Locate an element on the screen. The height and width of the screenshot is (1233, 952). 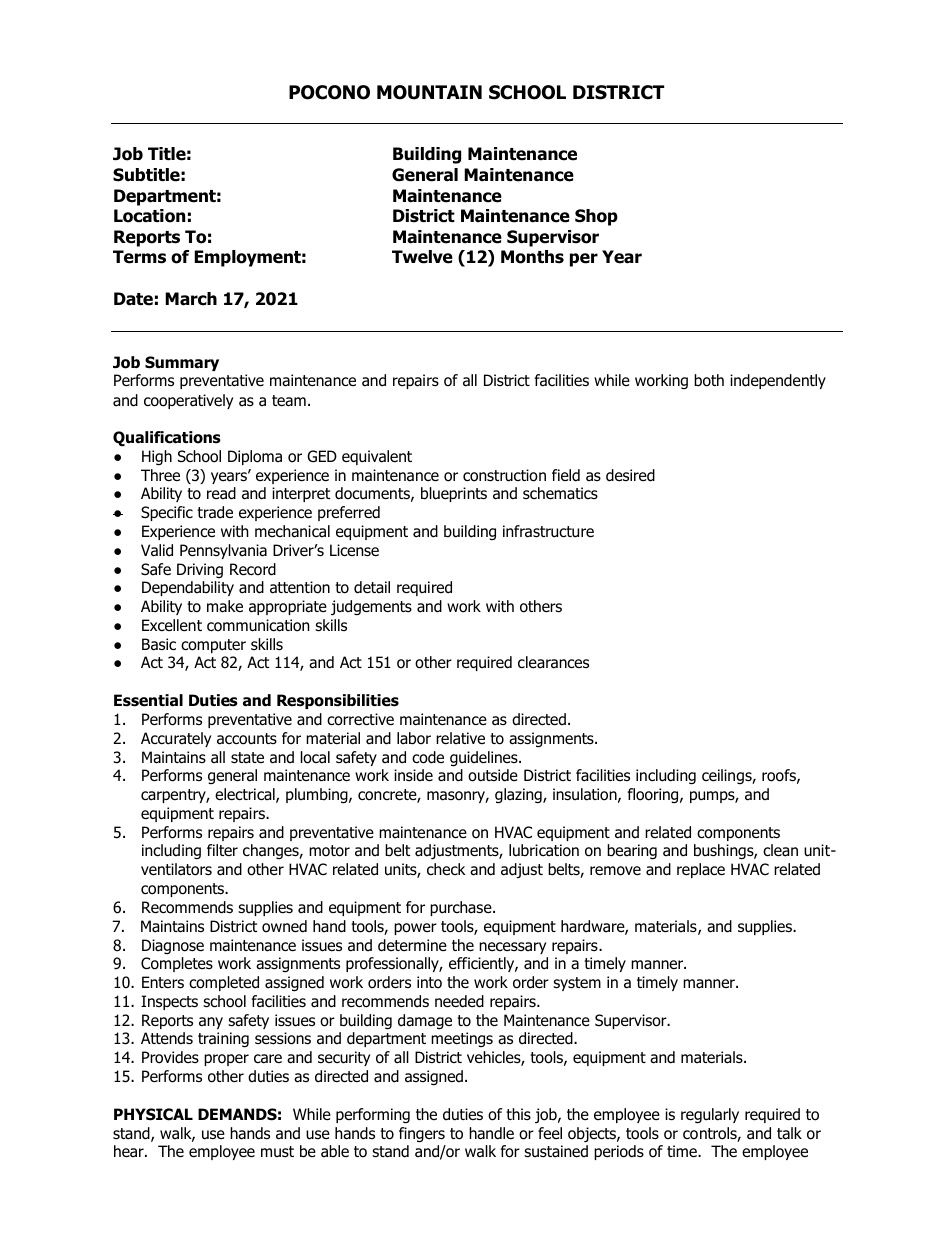
MOUNTAIN is located at coordinates (429, 92).
